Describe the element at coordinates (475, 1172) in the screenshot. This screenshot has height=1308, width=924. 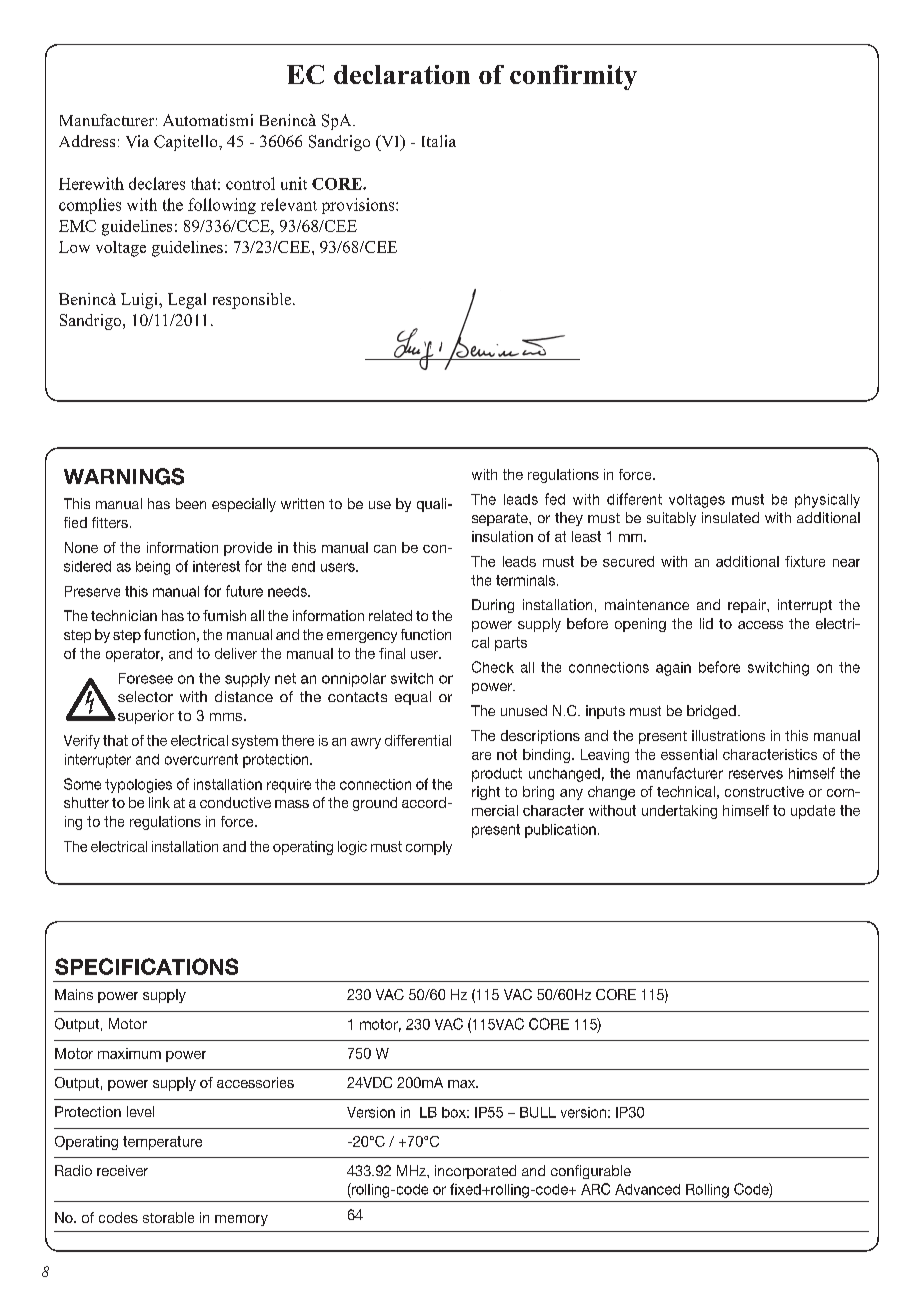
I see `incorporated` at that location.
